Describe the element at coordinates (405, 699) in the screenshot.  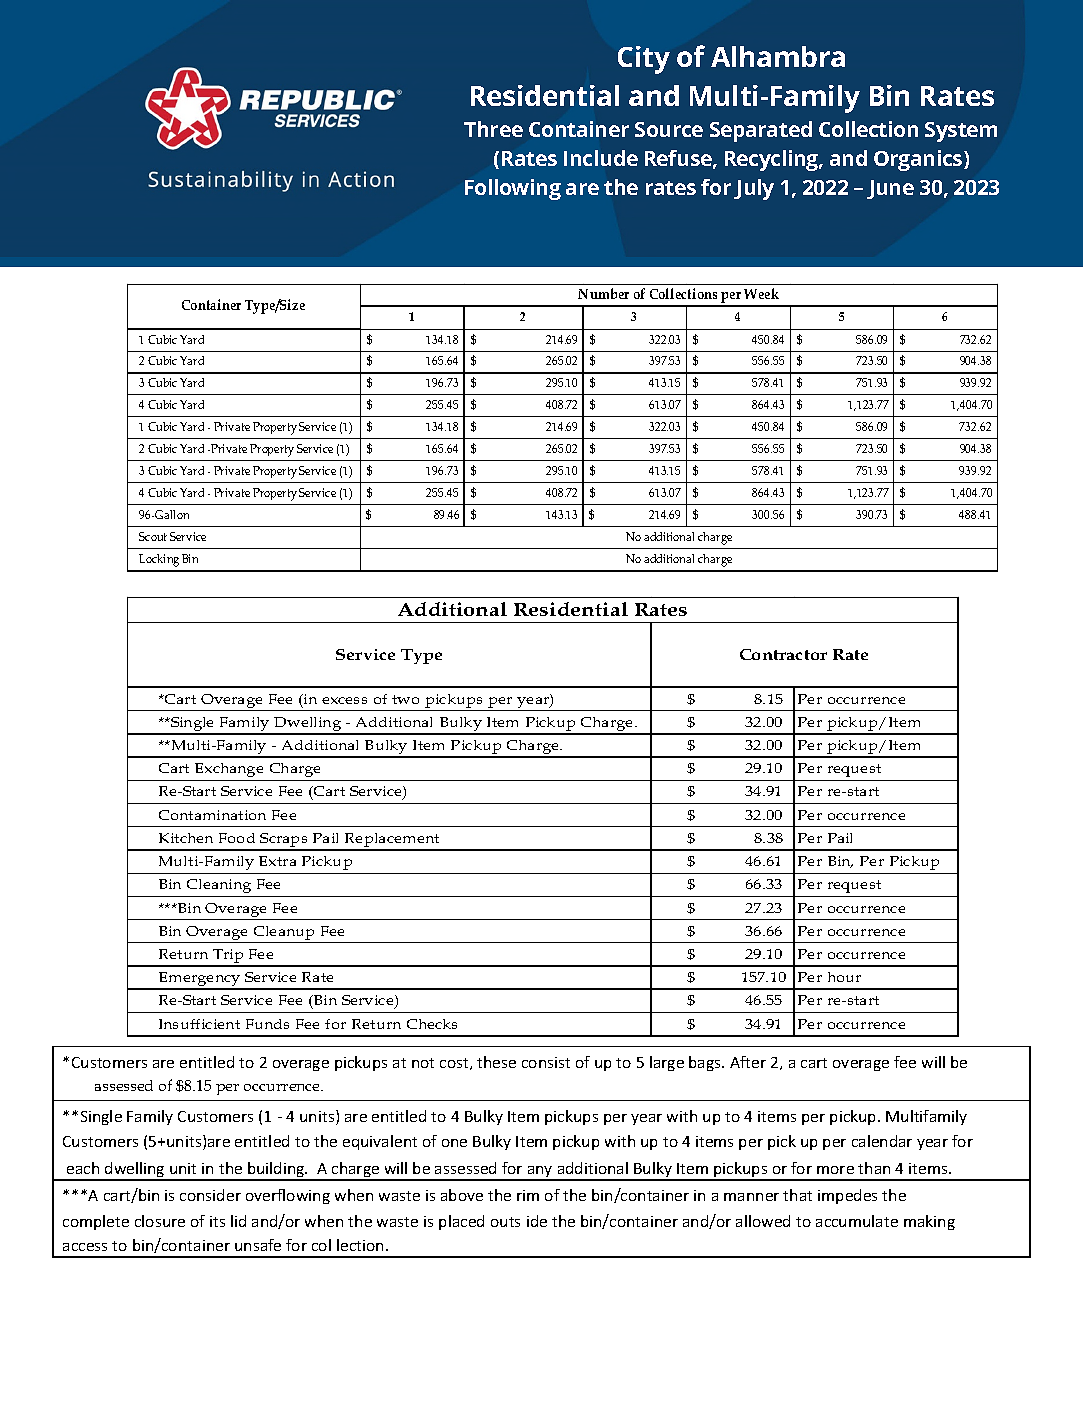
I see `two` at that location.
